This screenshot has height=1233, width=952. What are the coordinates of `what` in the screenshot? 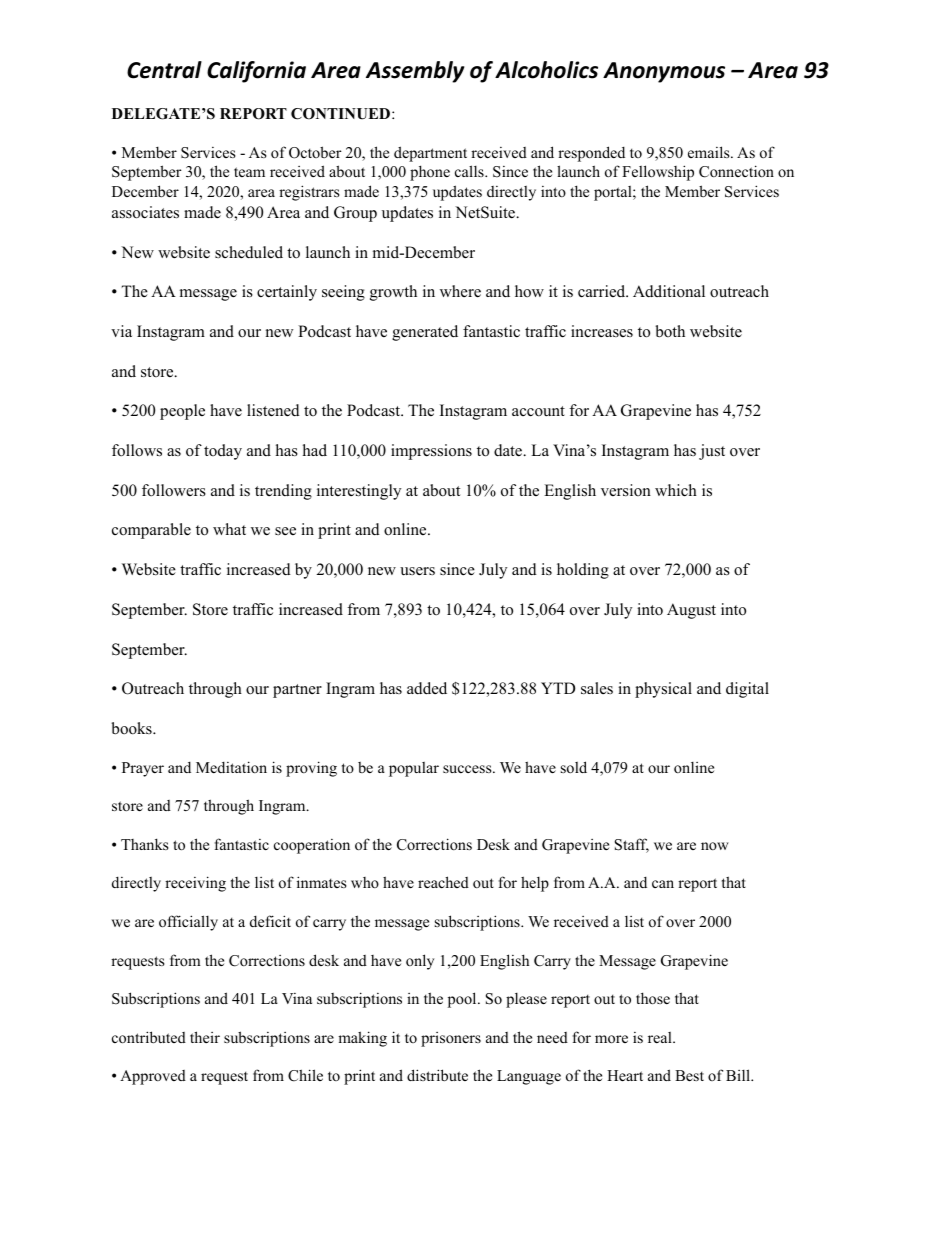 It's located at (229, 529).
